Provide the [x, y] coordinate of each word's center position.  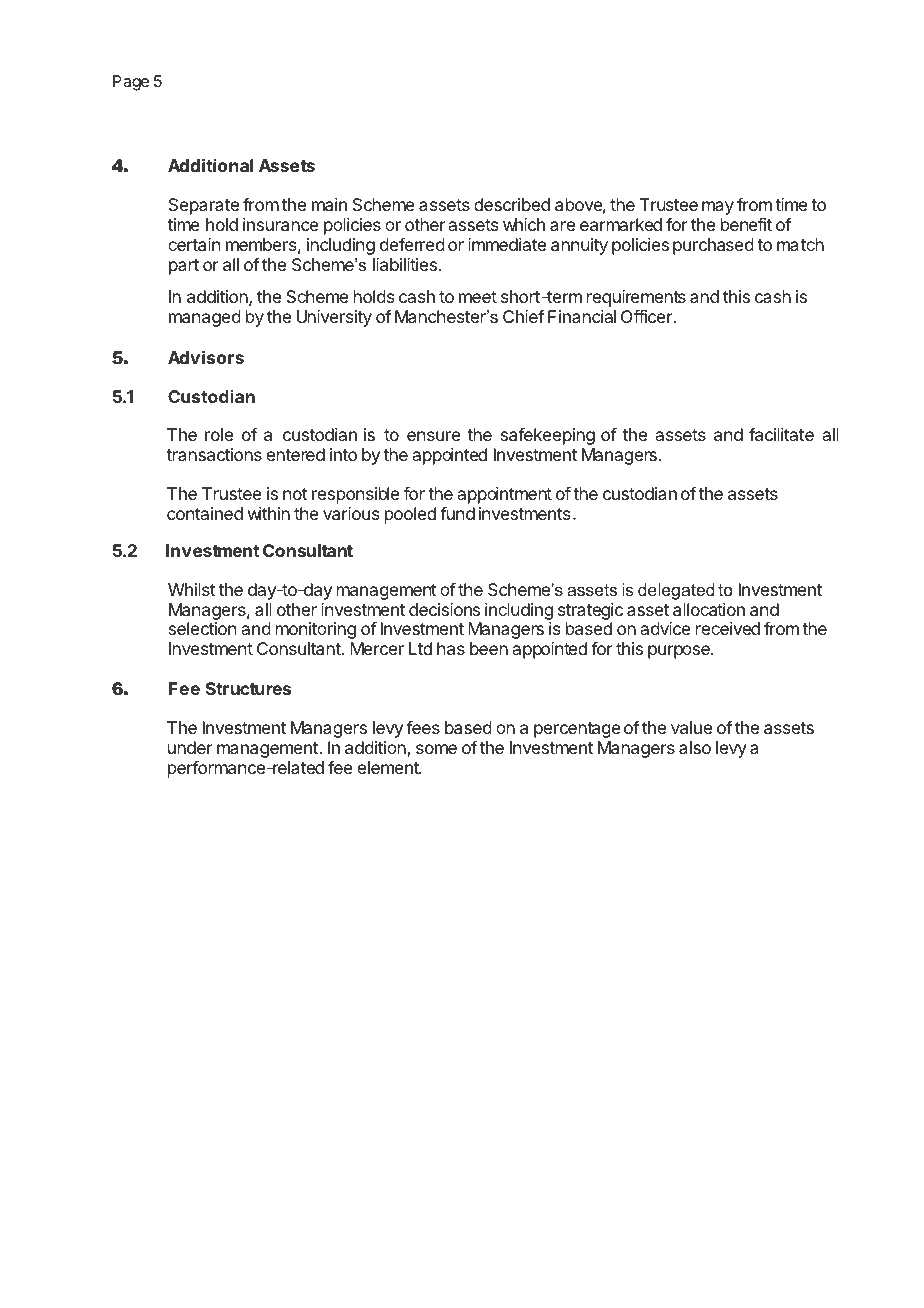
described [512, 204]
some [436, 749]
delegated [676, 591]
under [190, 747]
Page [131, 83]
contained [205, 513]
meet [478, 297]
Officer [646, 316]
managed [205, 318]
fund [457, 513]
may [718, 208]
